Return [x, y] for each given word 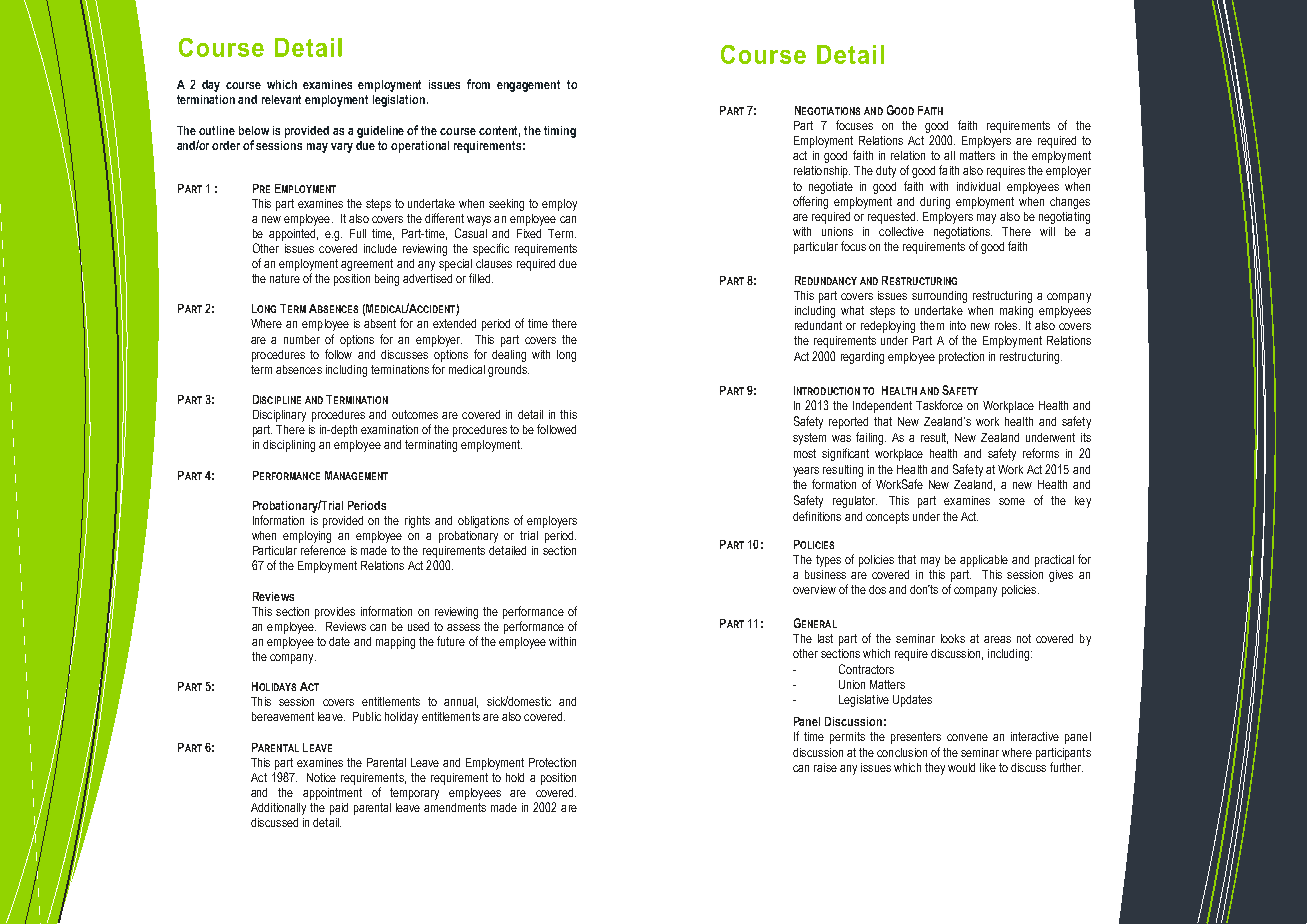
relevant [281, 99]
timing [560, 132]
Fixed [529, 233]
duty [886, 172]
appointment [332, 794]
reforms [1041, 453]
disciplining [289, 446]
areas [997, 639]
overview [814, 589]
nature [285, 278]
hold [515, 777]
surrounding [939, 297]
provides [335, 613]
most [805, 453]
